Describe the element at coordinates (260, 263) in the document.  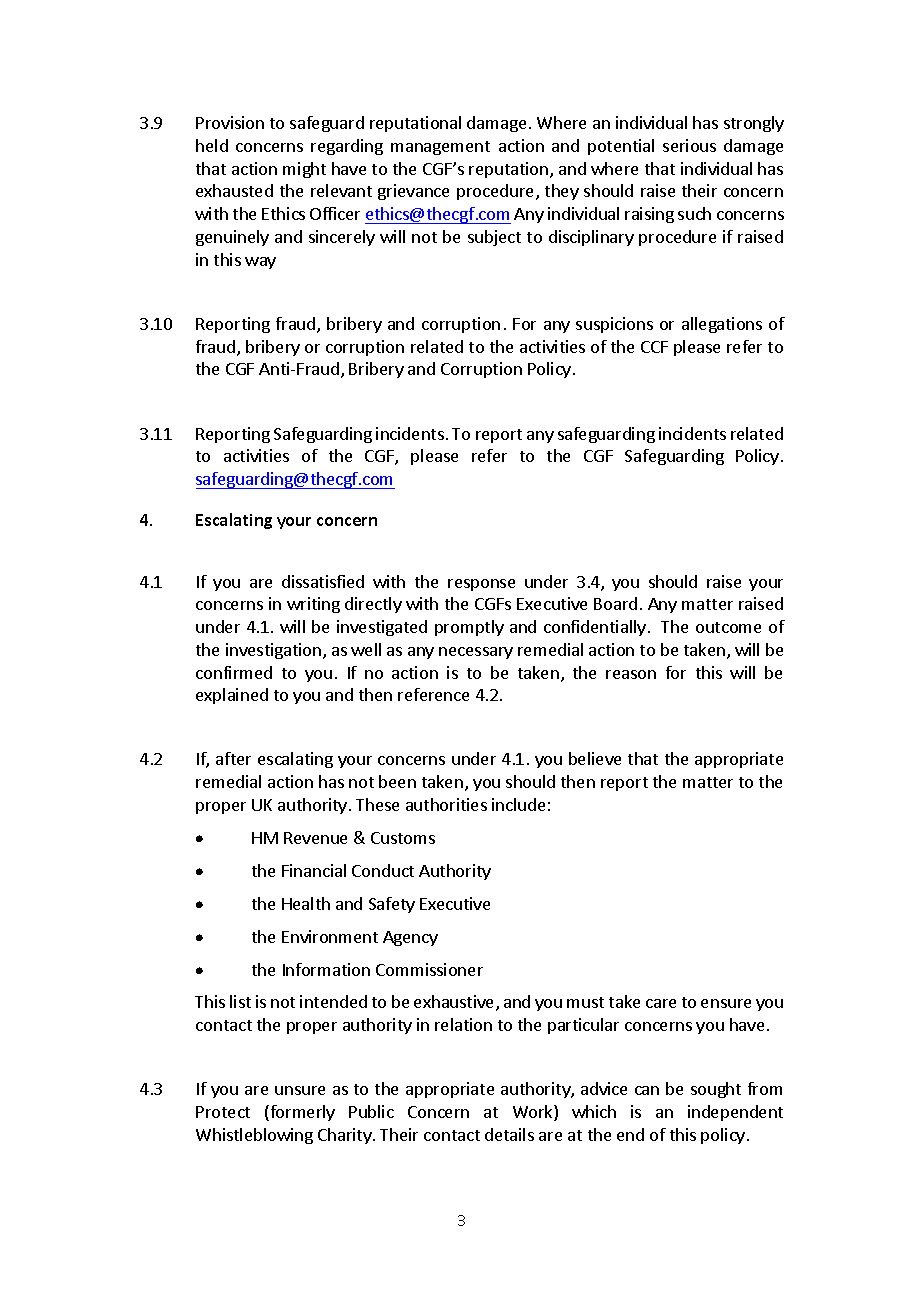
I see `way` at that location.
